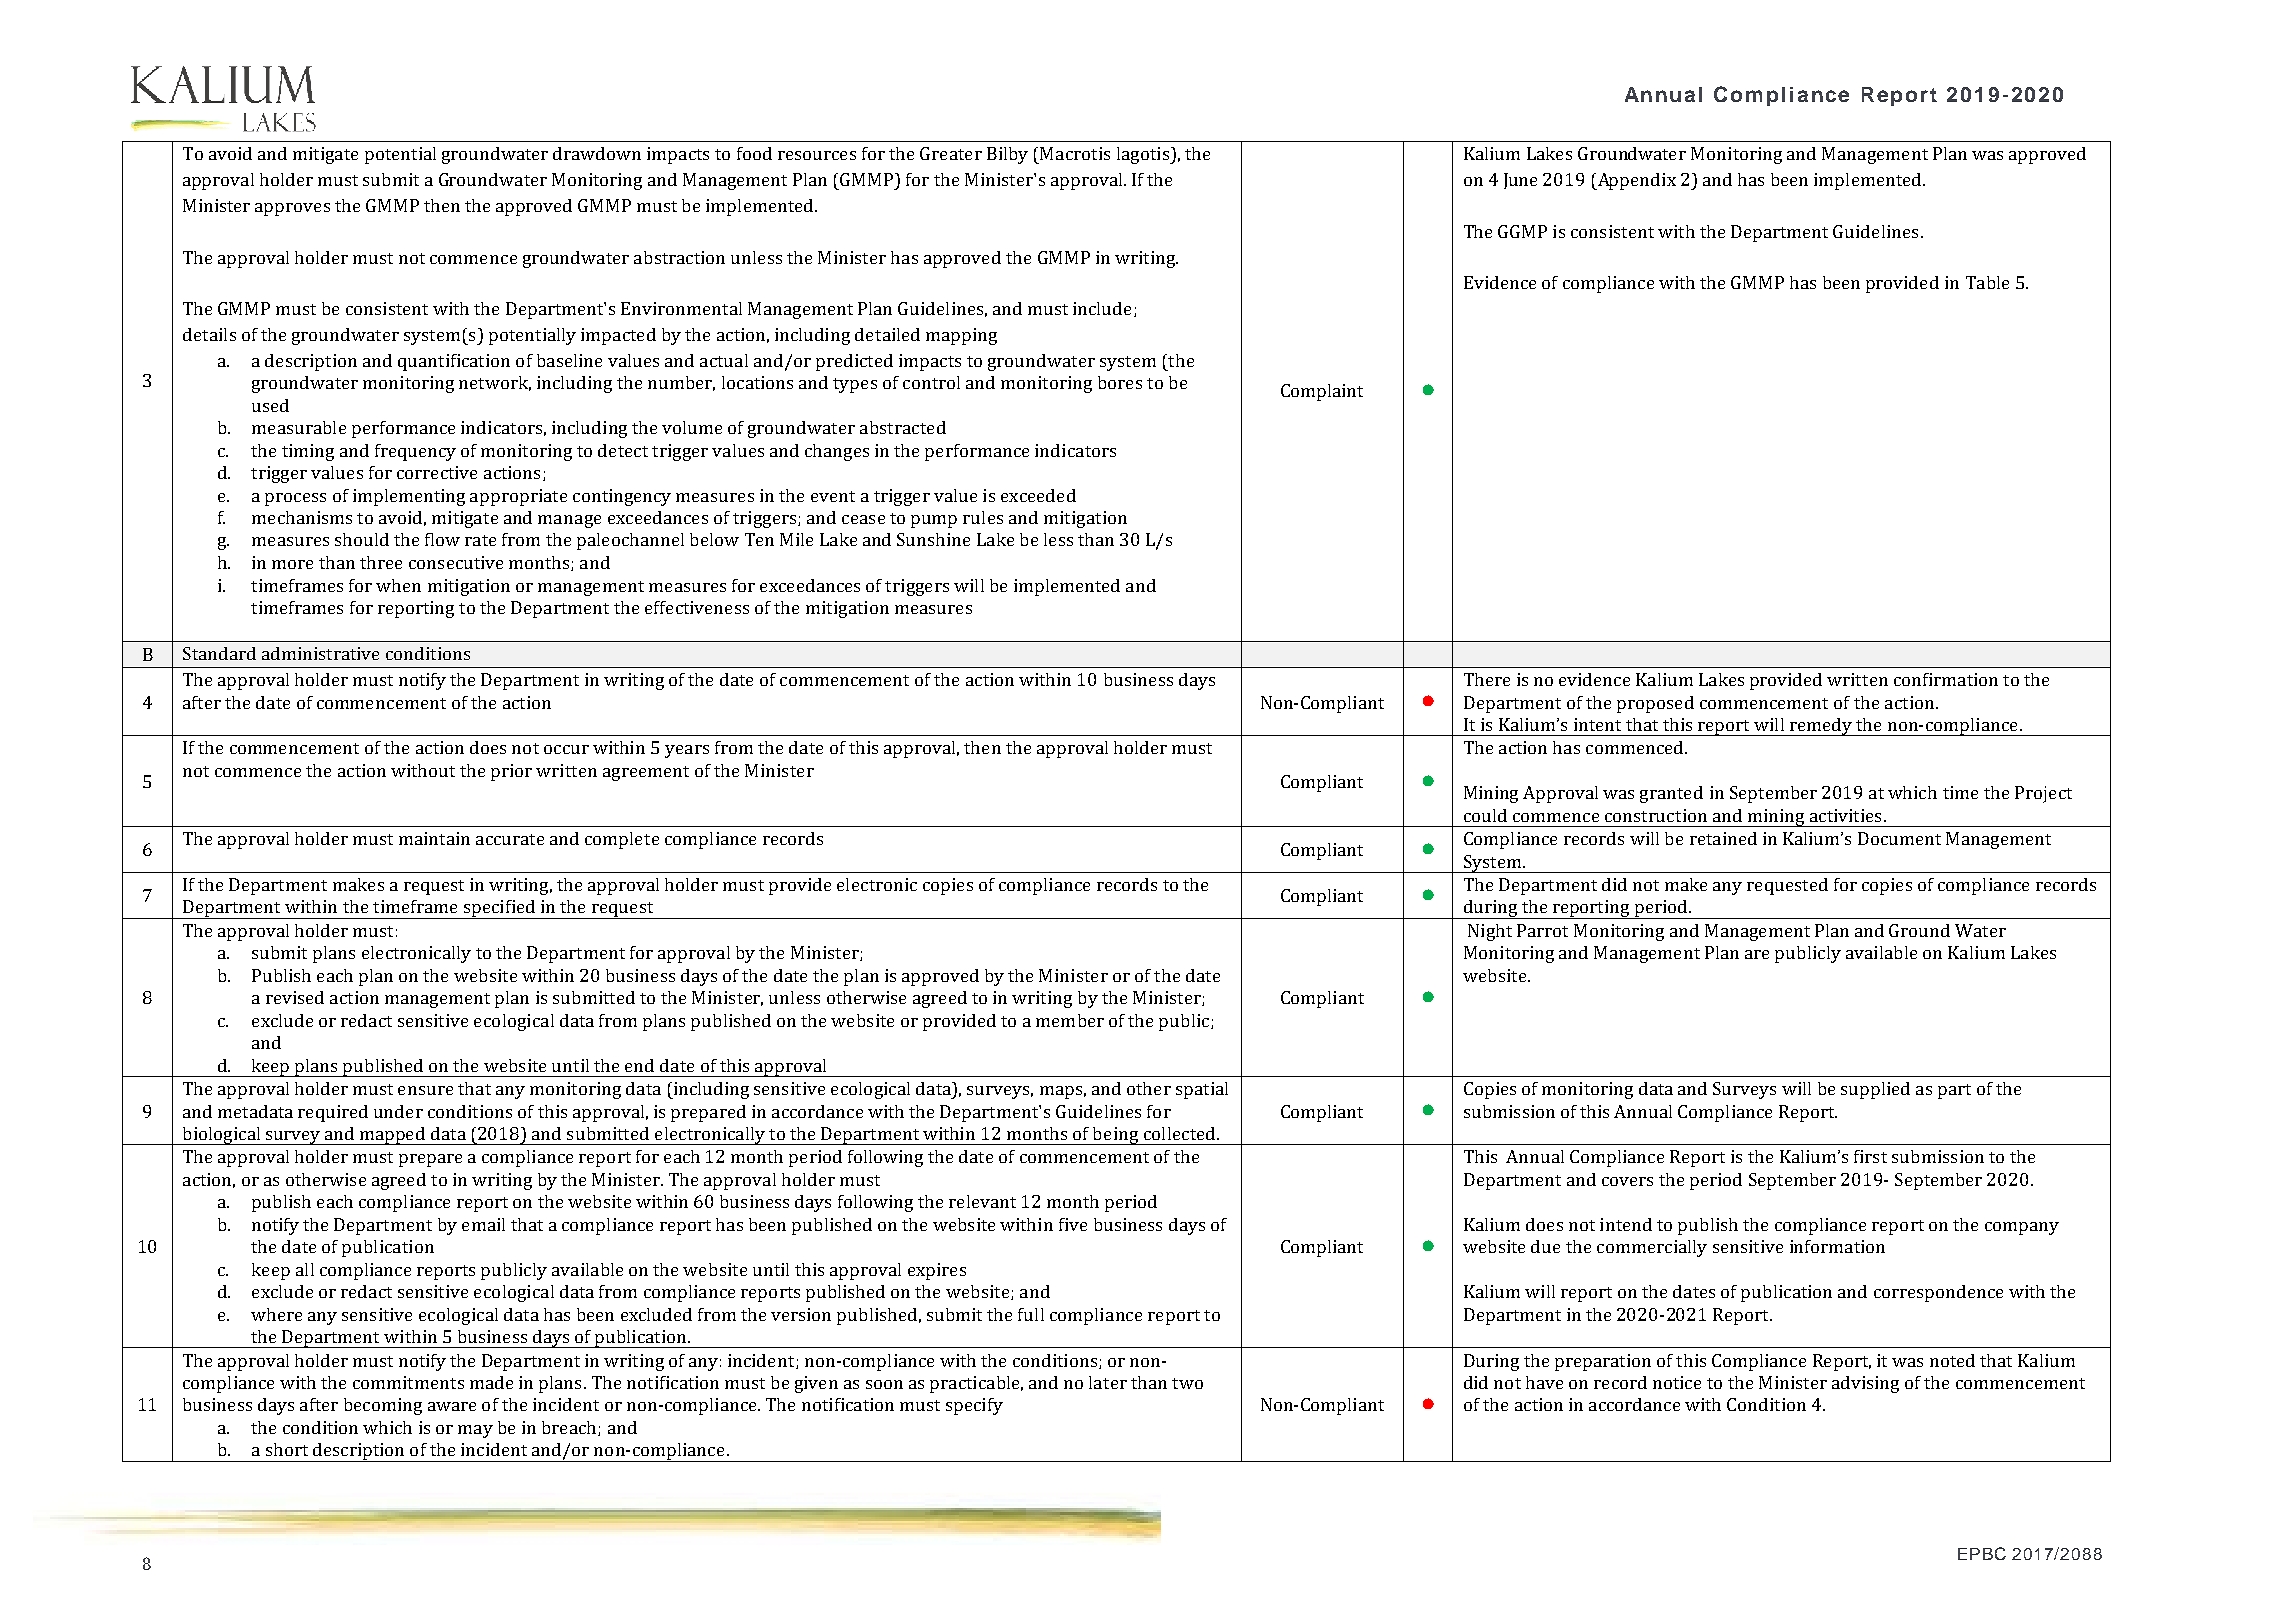 The width and height of the screenshot is (2280, 1613). What do you see at coordinates (1485, 815) in the screenshot?
I see `could` at bounding box center [1485, 815].
